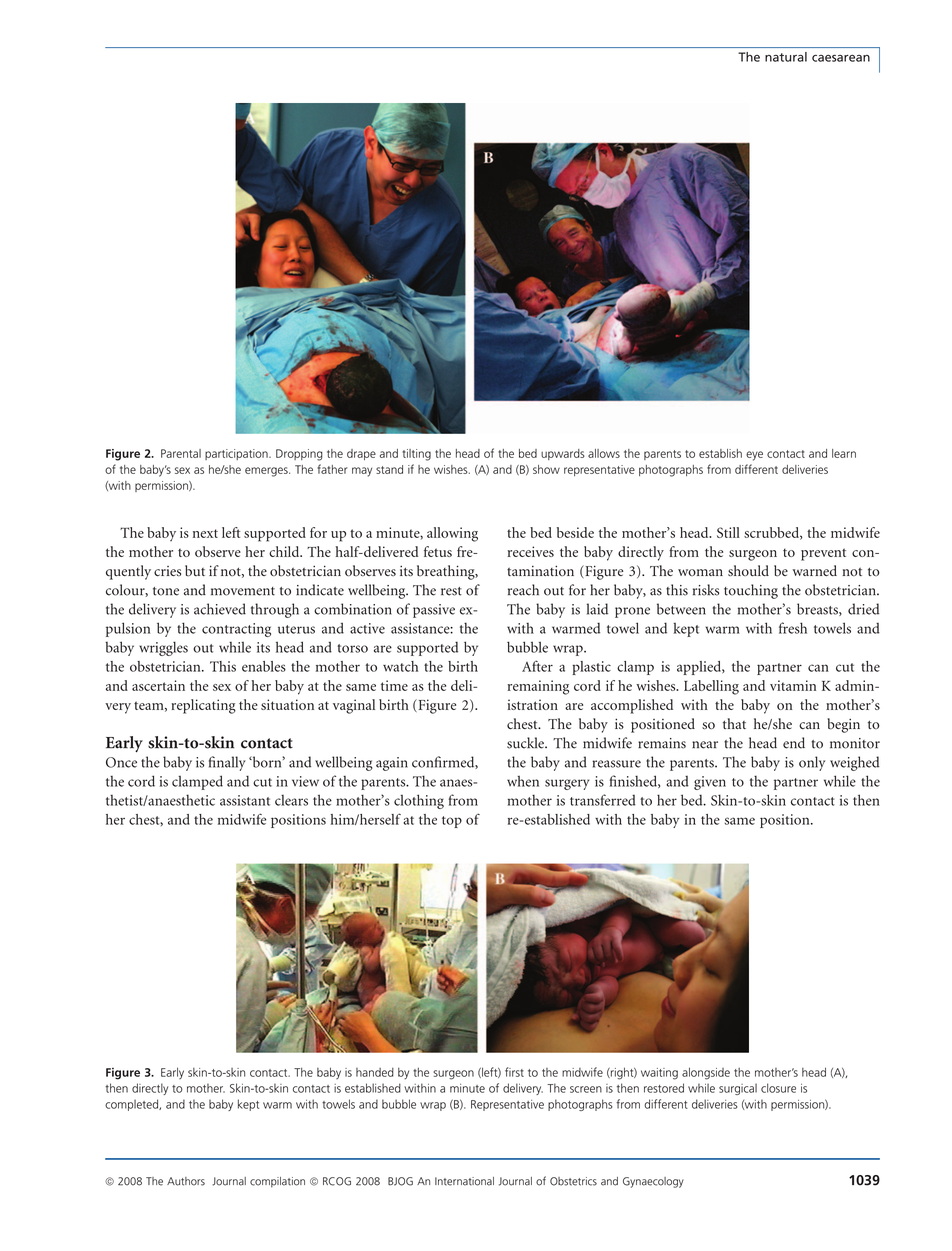 Image resolution: width=952 pixels, height=1251 pixels. I want to click on caesarean, so click(841, 58).
